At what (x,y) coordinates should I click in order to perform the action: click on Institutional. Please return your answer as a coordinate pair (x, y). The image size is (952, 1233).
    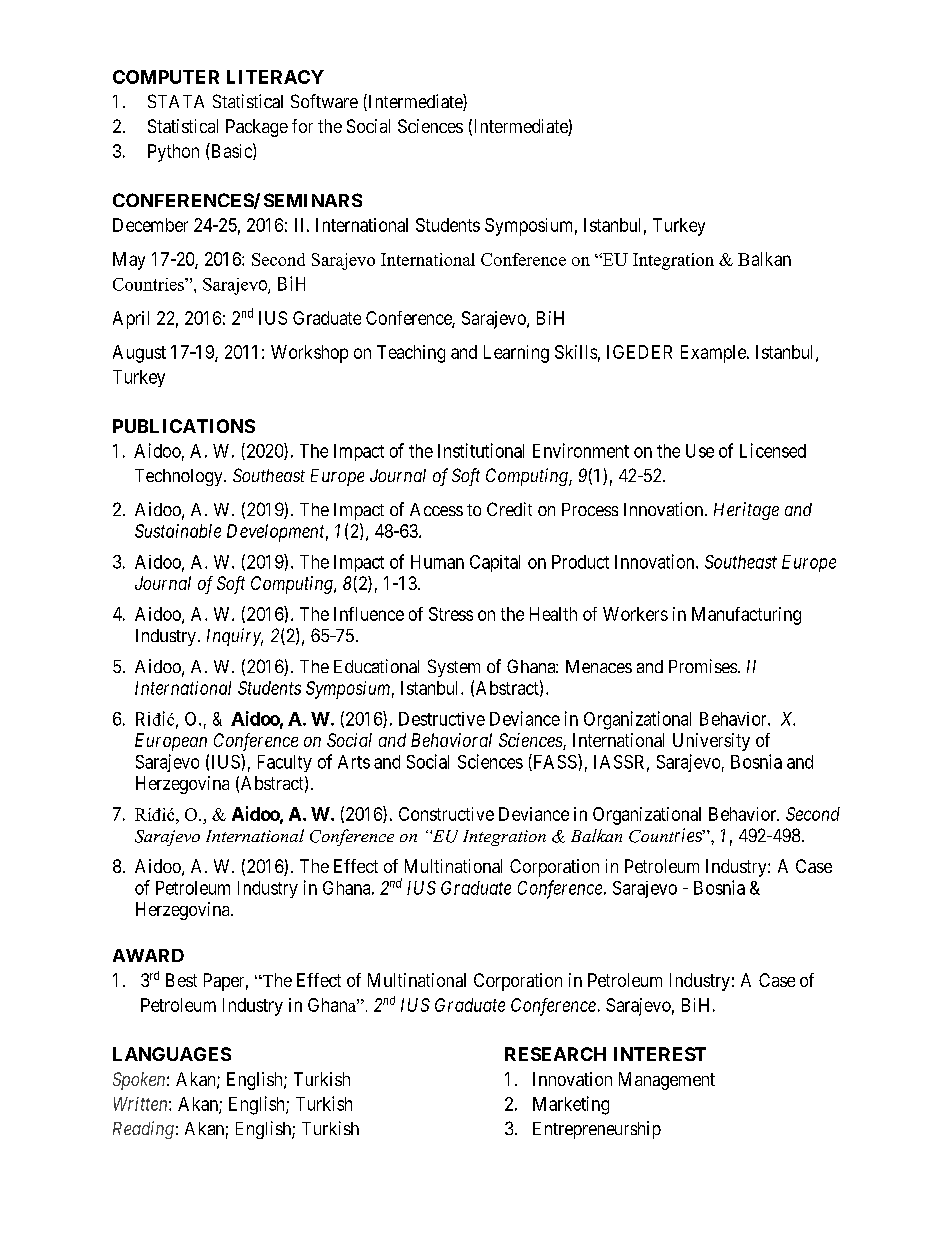
    Looking at the image, I should click on (481, 450).
